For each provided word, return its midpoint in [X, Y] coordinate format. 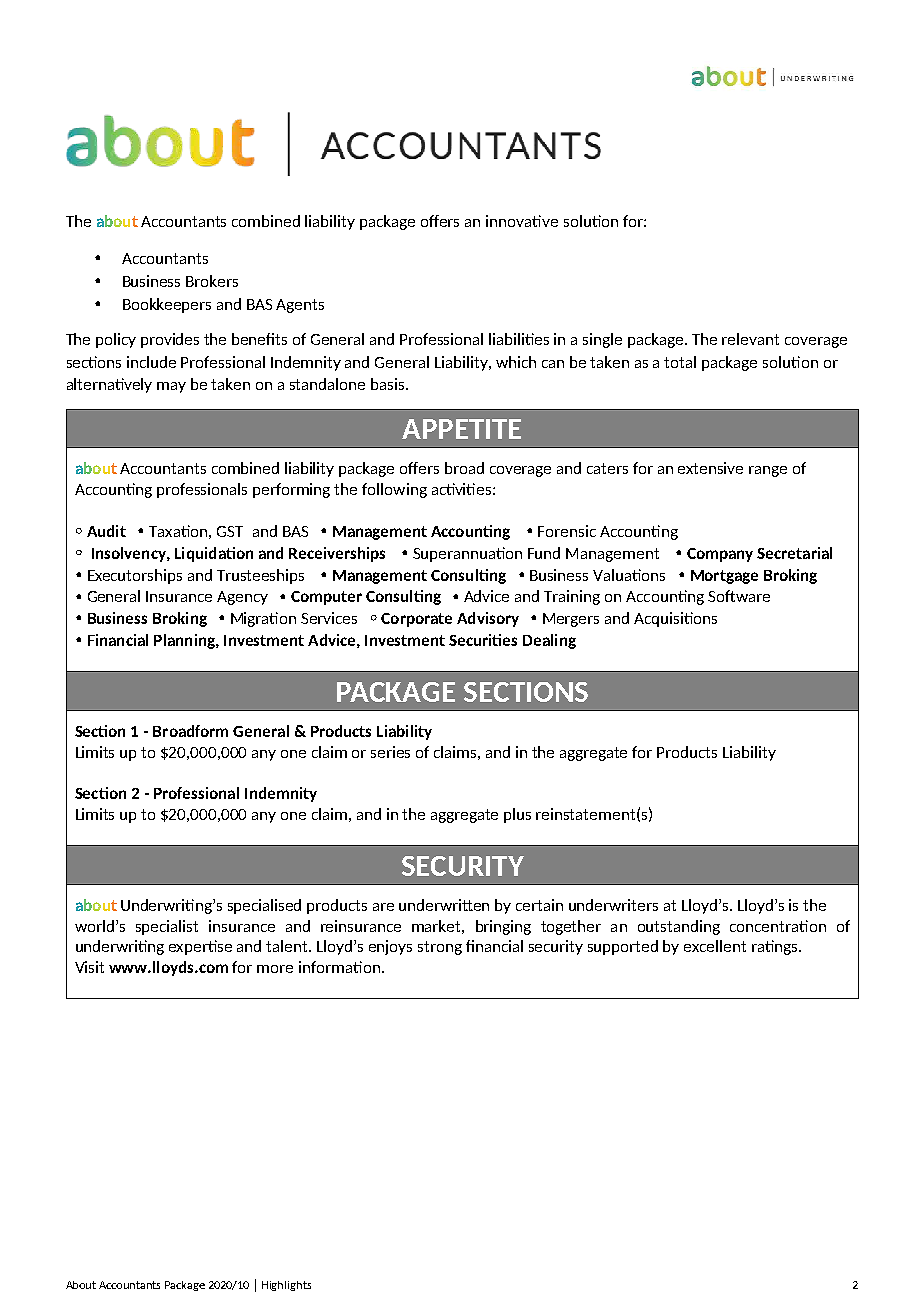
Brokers [212, 281]
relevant [750, 339]
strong [440, 948]
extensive [710, 468]
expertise [200, 947]
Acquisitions [675, 619]
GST [230, 531]
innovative [522, 221]
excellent [715, 946]
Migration [263, 619]
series [390, 752]
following [394, 490]
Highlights [286, 1286]
